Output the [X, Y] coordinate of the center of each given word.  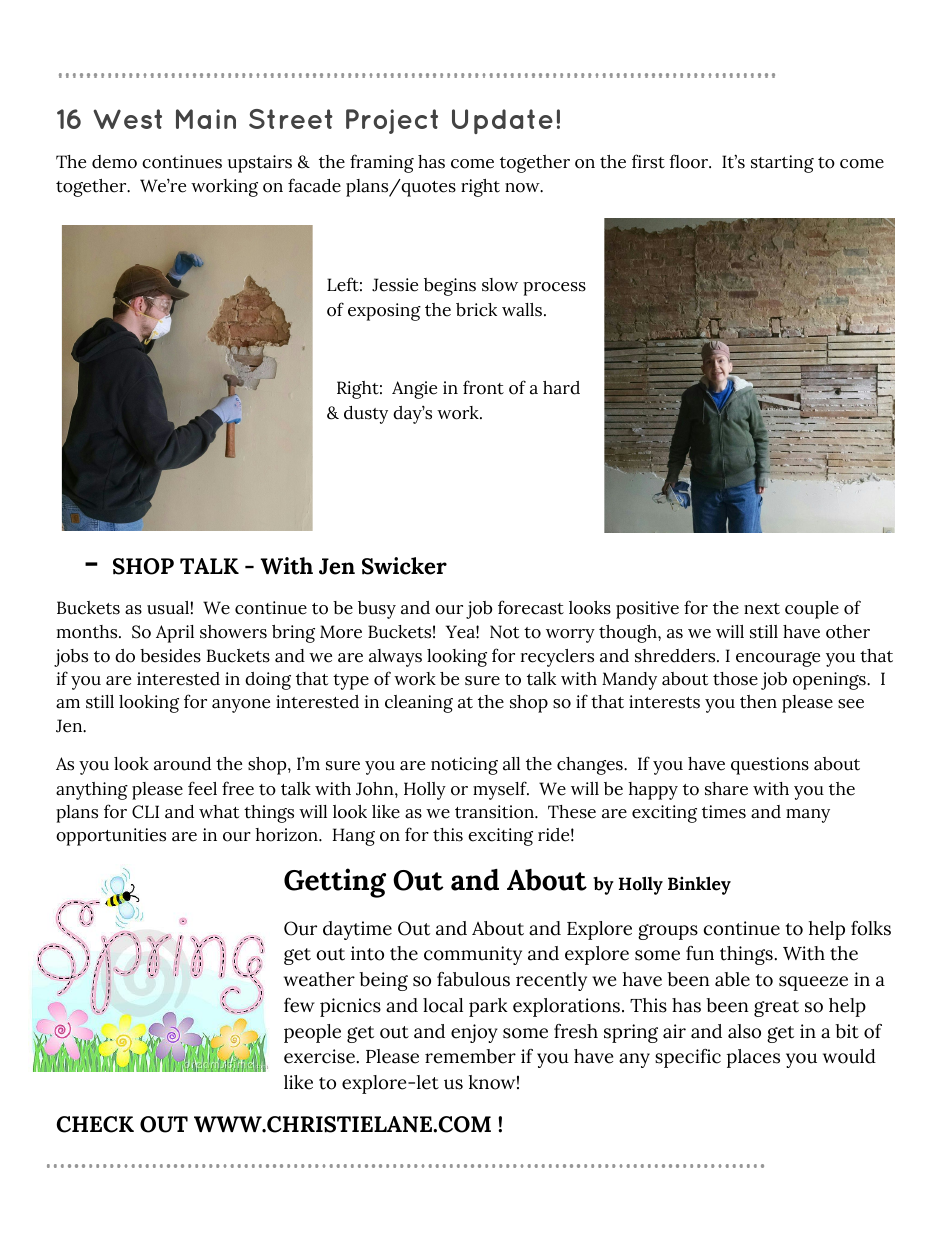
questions [770, 766]
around [182, 764]
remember [470, 1056]
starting [782, 164]
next [762, 609]
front [483, 387]
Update [502, 121]
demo [114, 162]
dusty [366, 415]
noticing [464, 766]
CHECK [95, 1124]
